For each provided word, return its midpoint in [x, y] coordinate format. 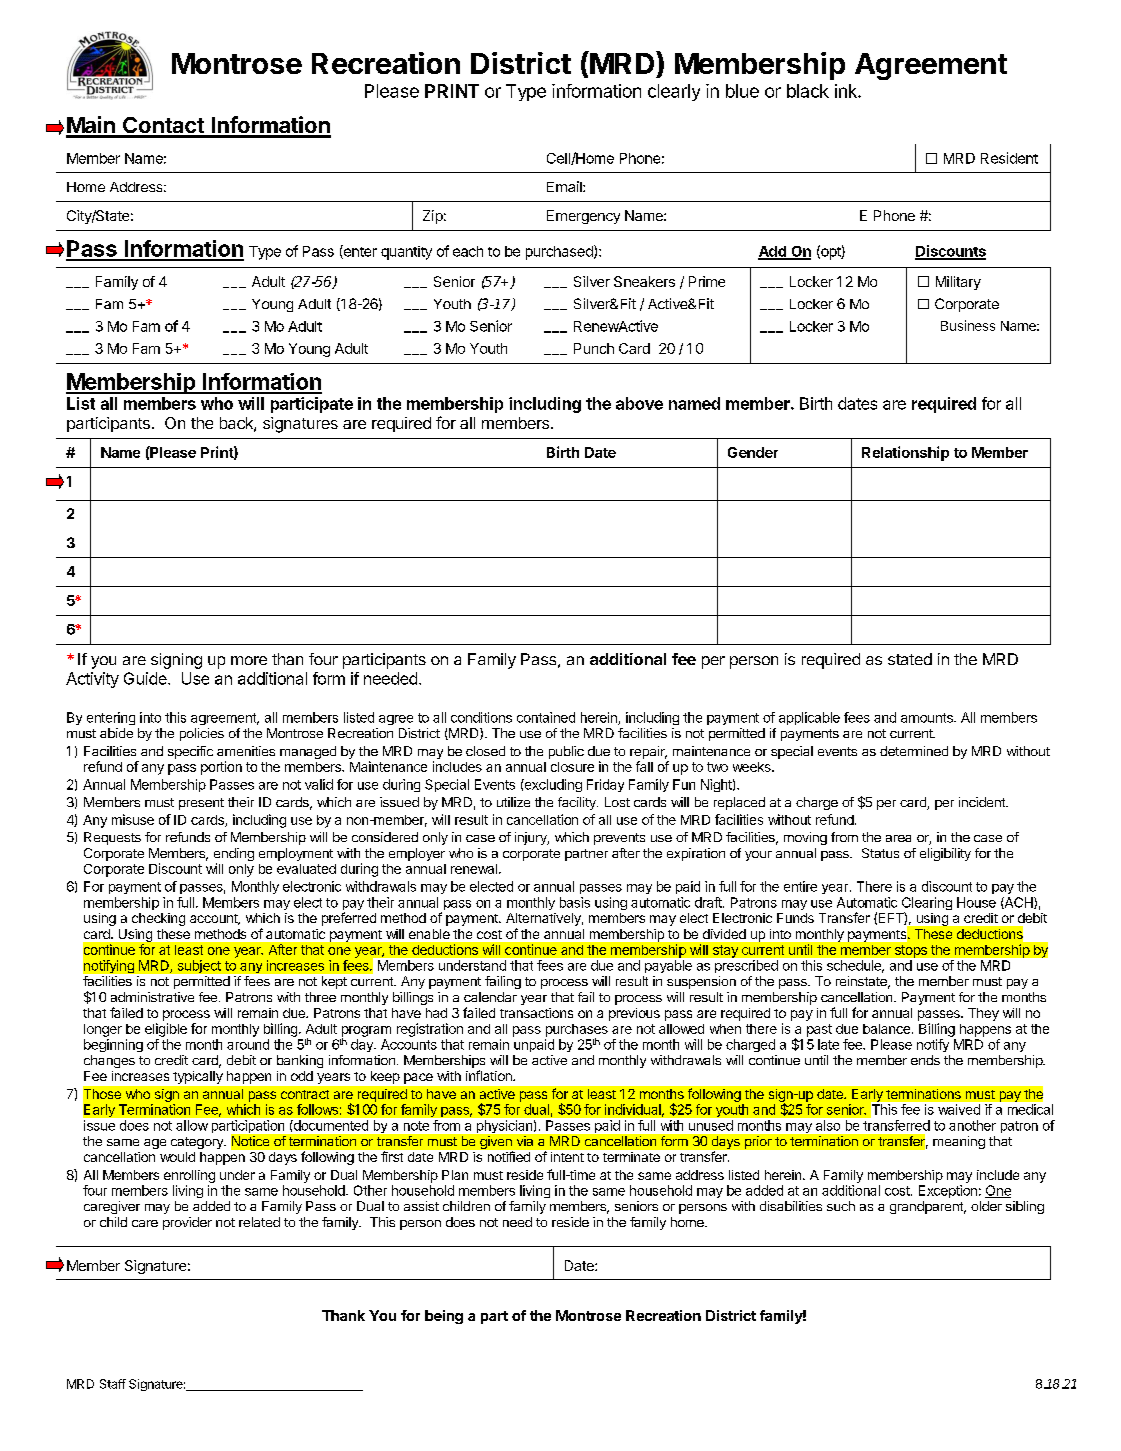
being [444, 1317]
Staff [113, 1384]
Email [565, 186]
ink [847, 91]
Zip [433, 217]
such [841, 1206]
